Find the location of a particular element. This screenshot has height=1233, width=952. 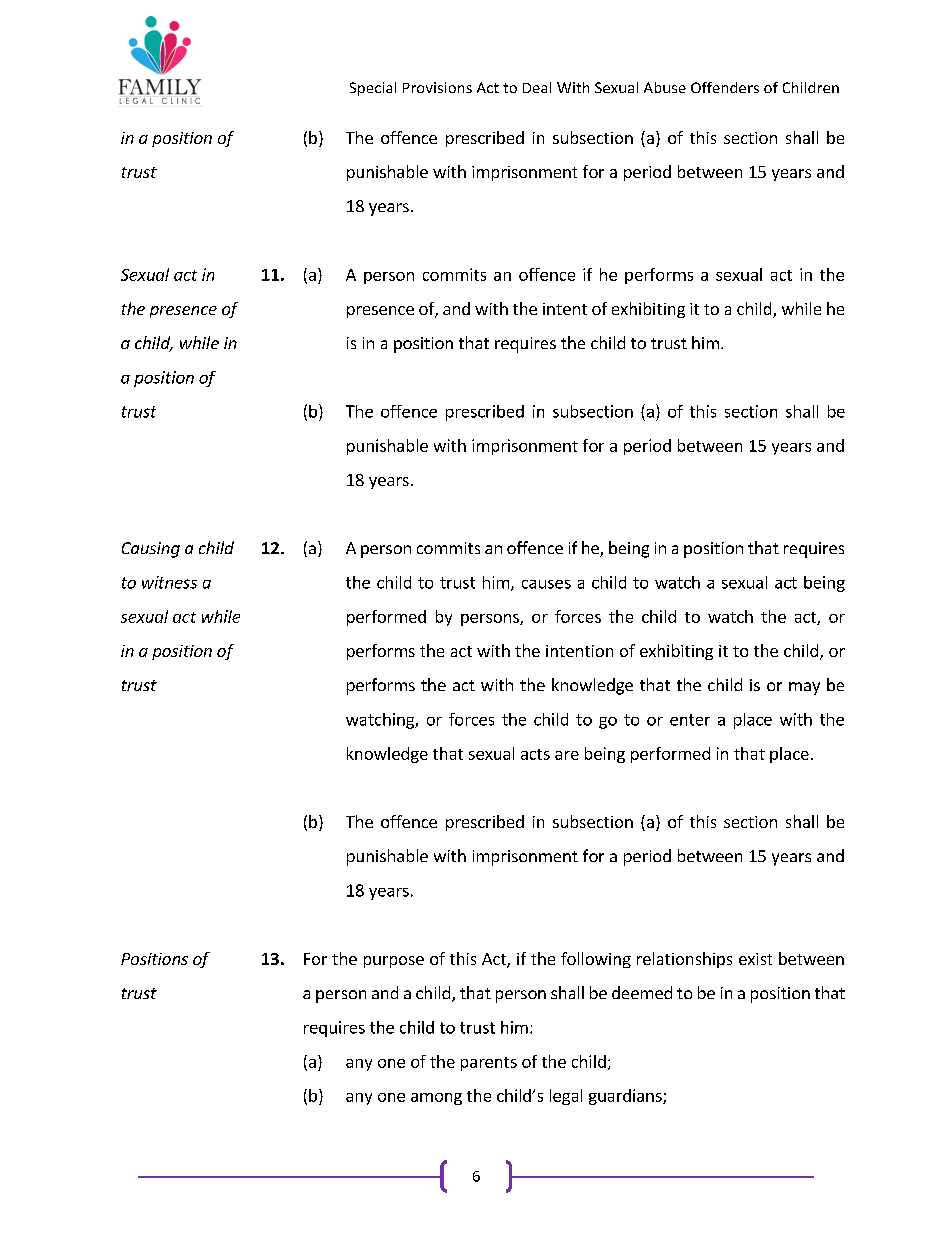

acts is located at coordinates (535, 754).
